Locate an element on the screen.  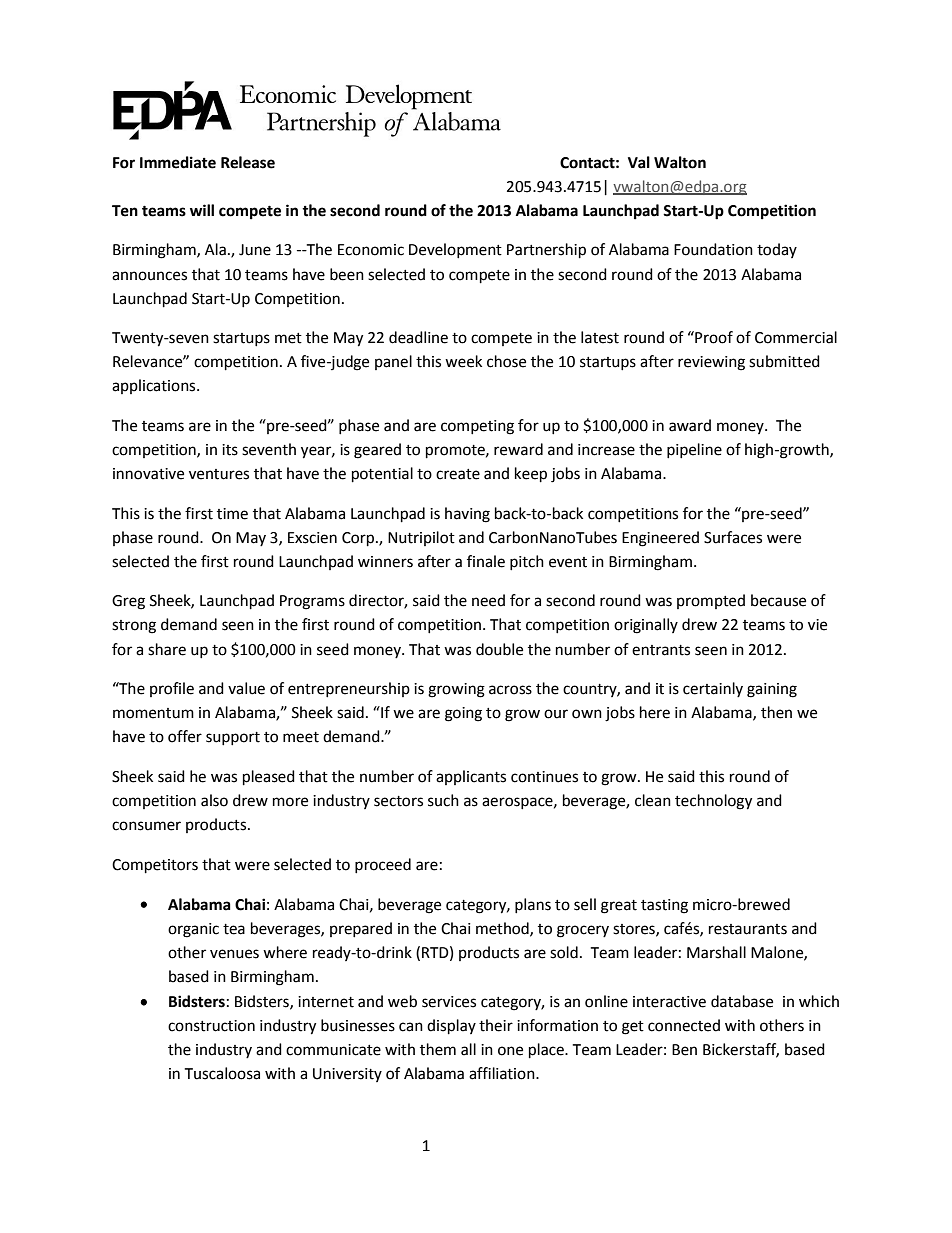
technology is located at coordinates (713, 802).
